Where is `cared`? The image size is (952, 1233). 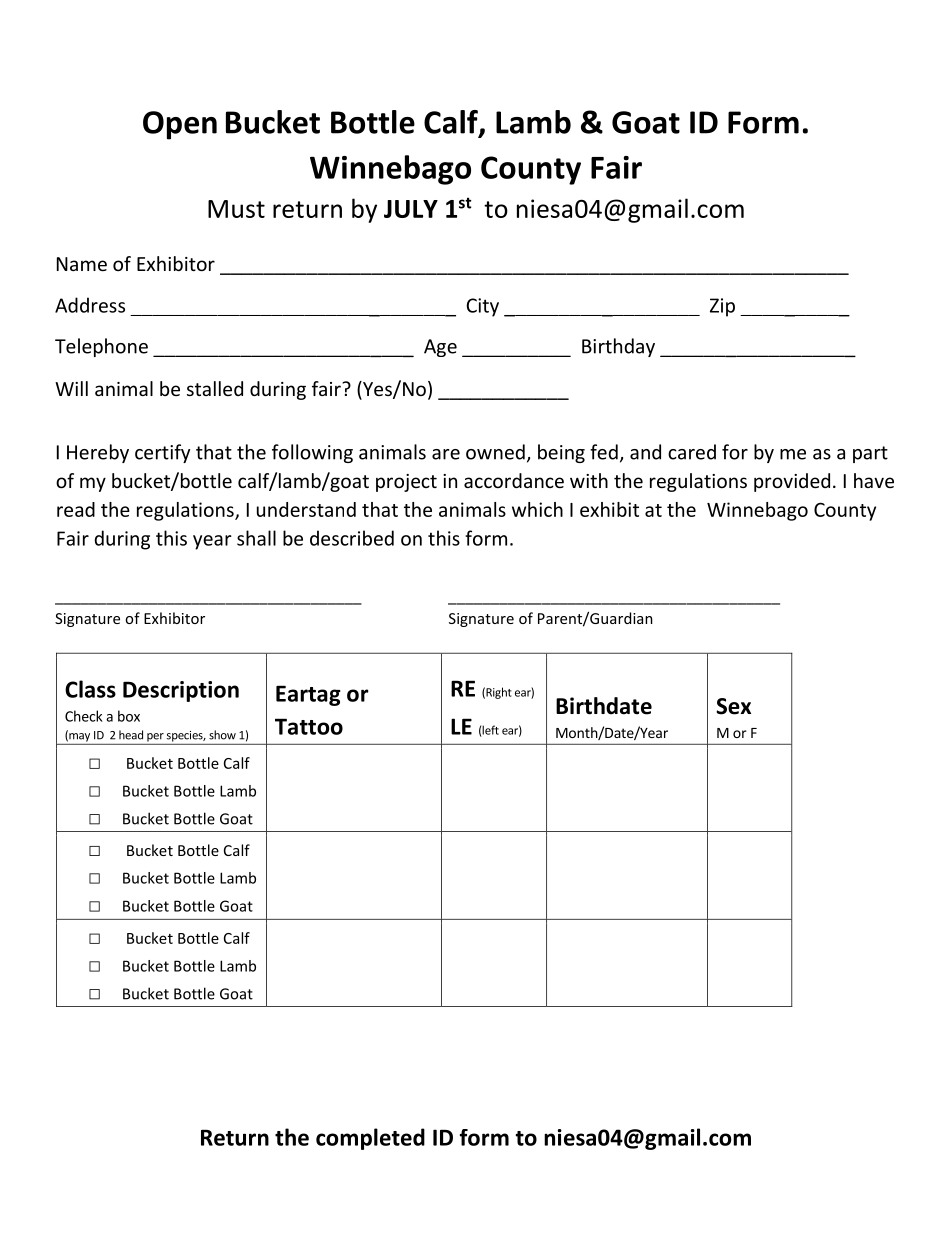
cared is located at coordinates (692, 452).
